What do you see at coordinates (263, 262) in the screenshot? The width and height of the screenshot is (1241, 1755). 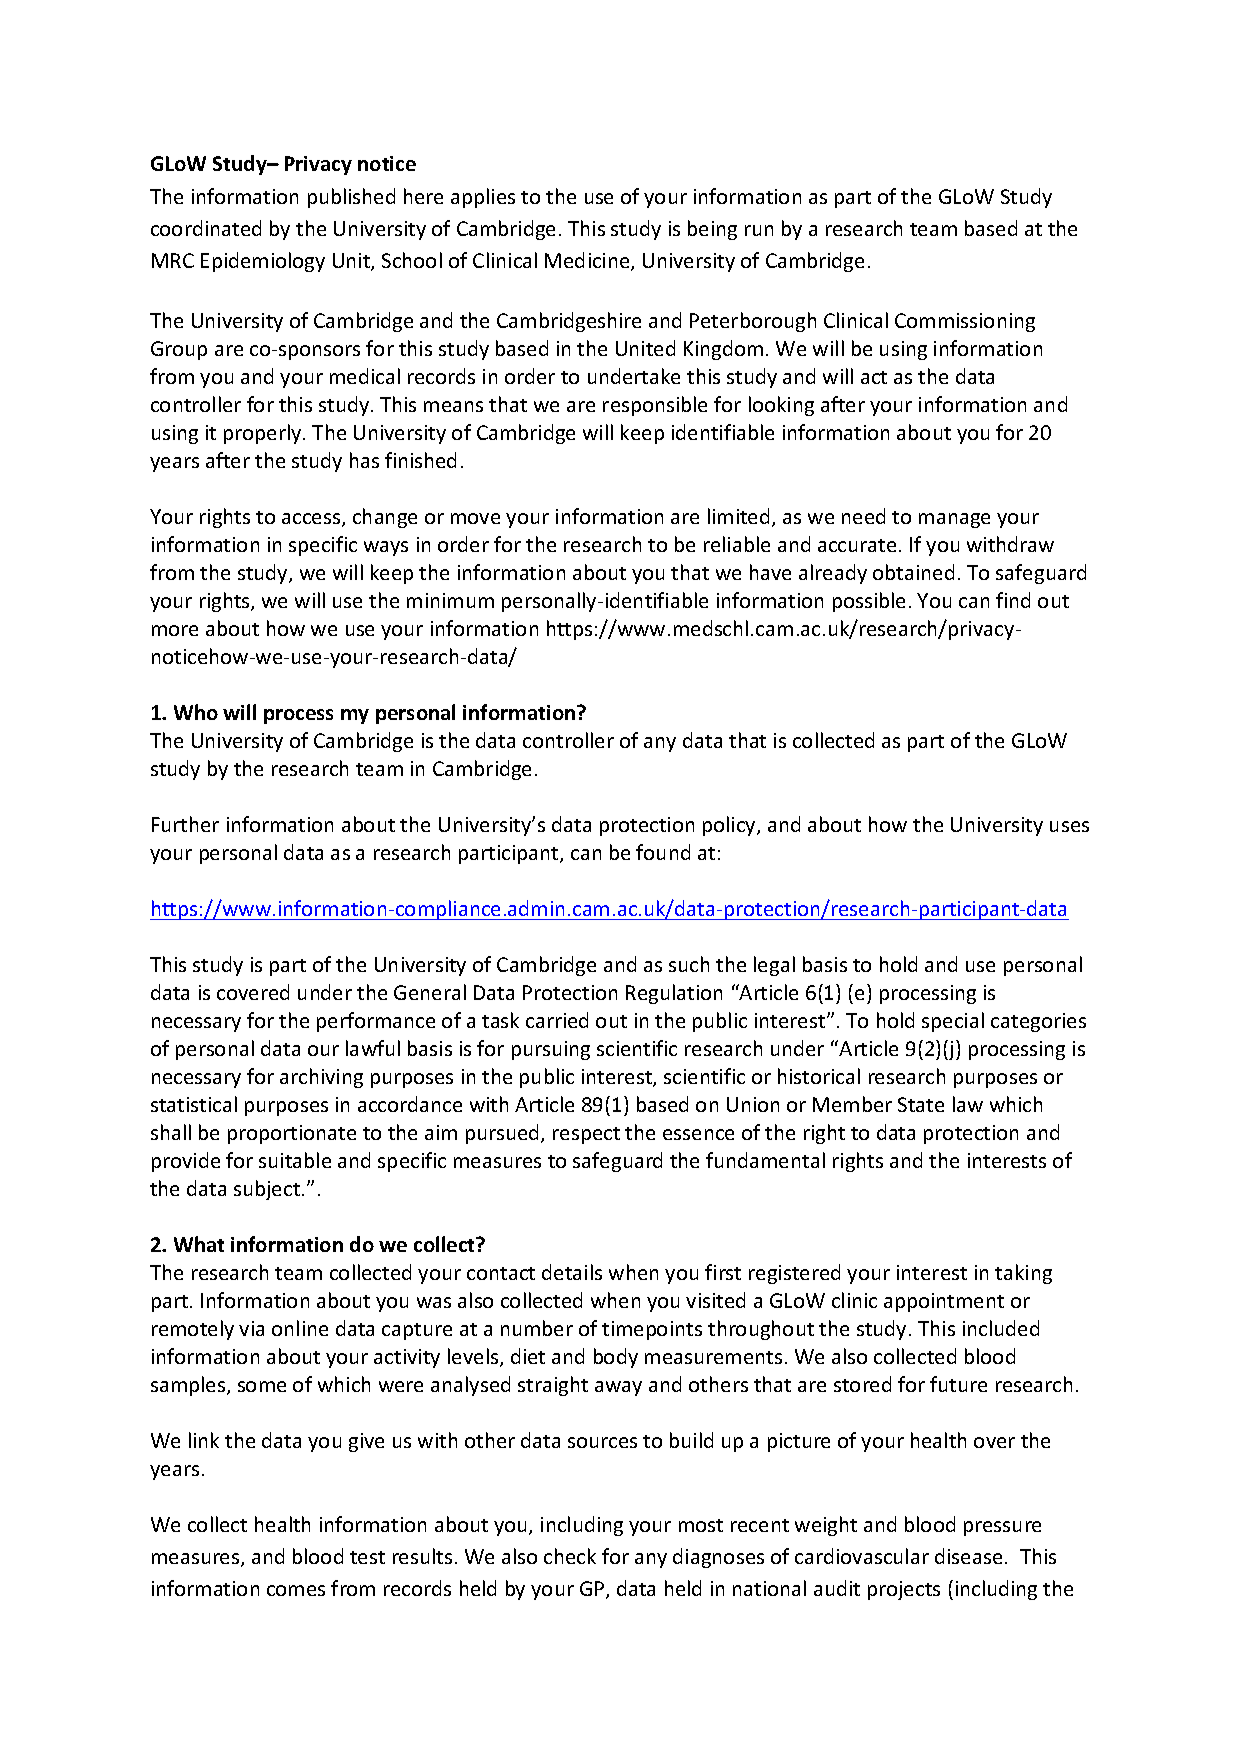 I see `Epidemiology` at bounding box center [263, 262].
